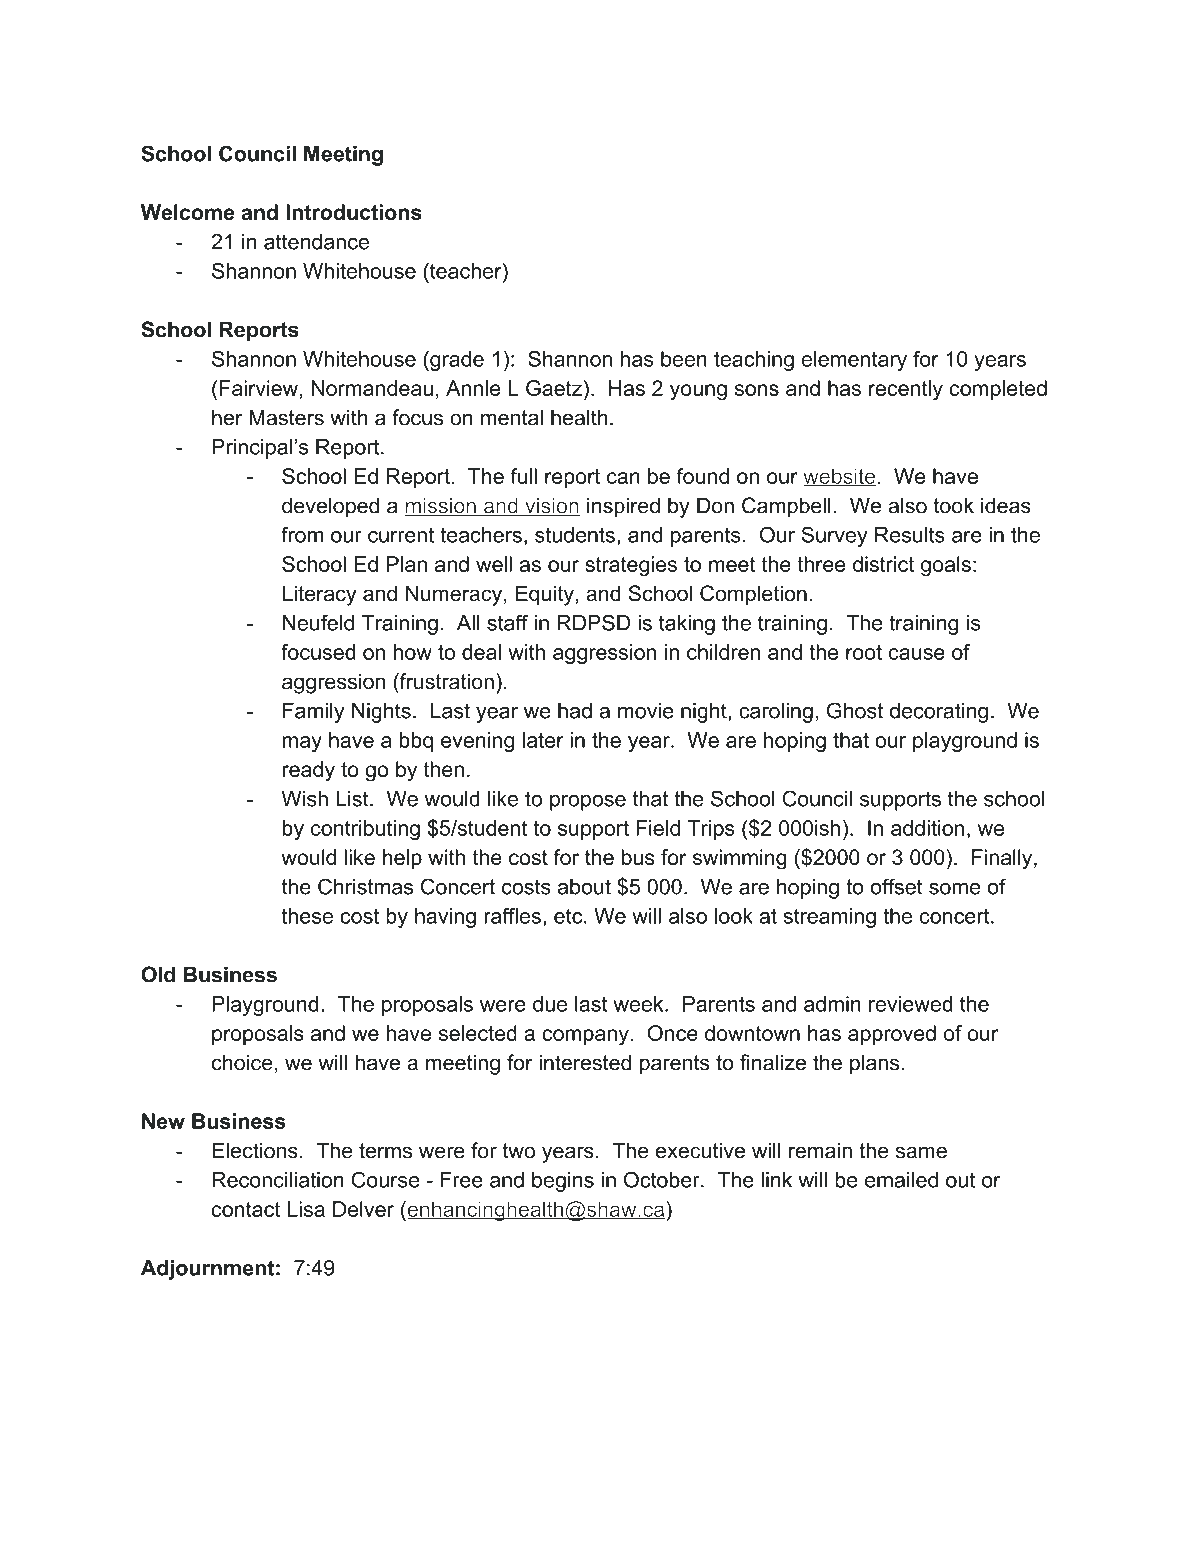 The width and height of the image is (1196, 1548). Describe the element at coordinates (906, 390) in the image. I see `recently` at that location.
